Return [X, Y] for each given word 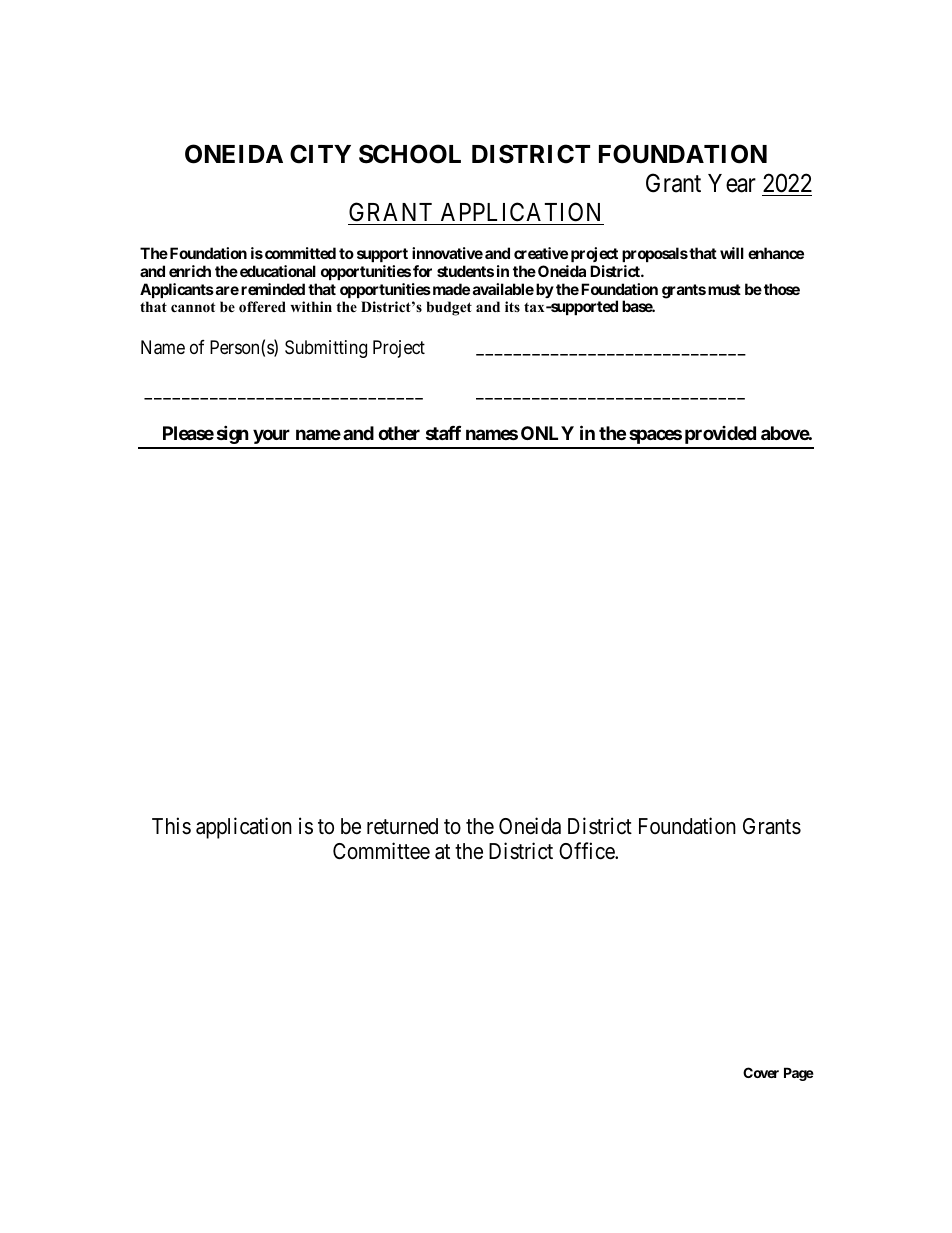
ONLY [547, 433]
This [171, 826]
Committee [381, 851]
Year [732, 183]
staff [443, 433]
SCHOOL [410, 154]
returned [402, 826]
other [399, 433]
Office [587, 851]
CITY [320, 154]
